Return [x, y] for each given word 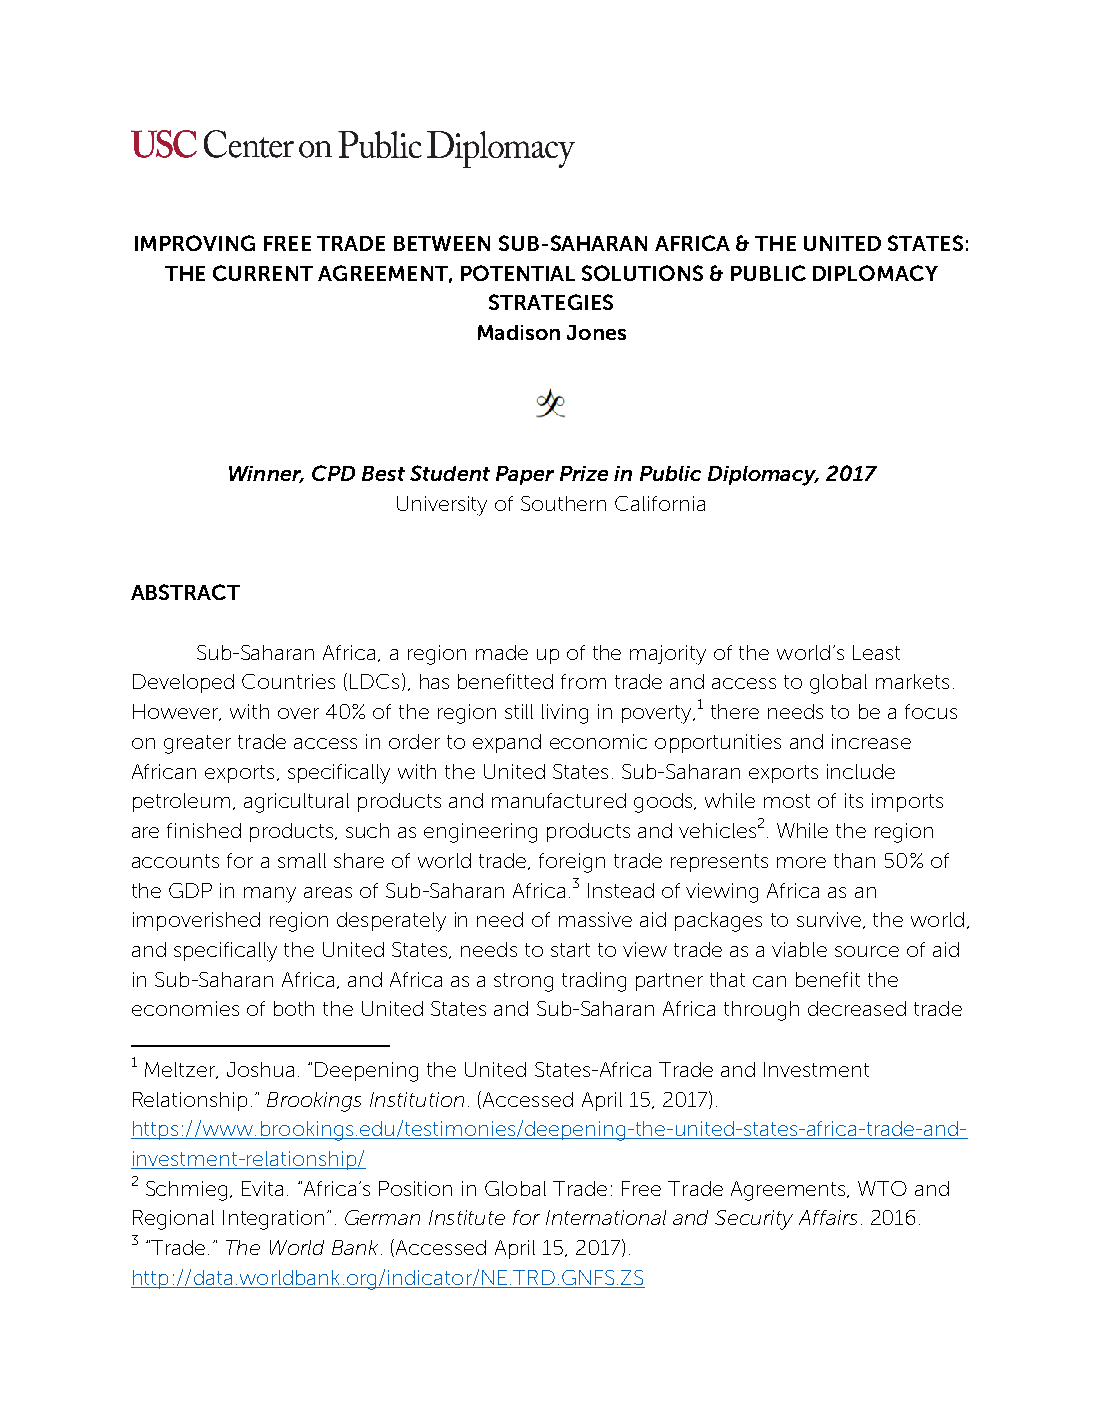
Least [876, 652]
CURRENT [263, 273]
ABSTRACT [185, 592]
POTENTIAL [518, 273]
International [606, 1217]
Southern [563, 503]
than [854, 860]
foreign [572, 863]
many [270, 895]
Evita [262, 1188]
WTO [882, 1188]
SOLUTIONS [642, 273]
